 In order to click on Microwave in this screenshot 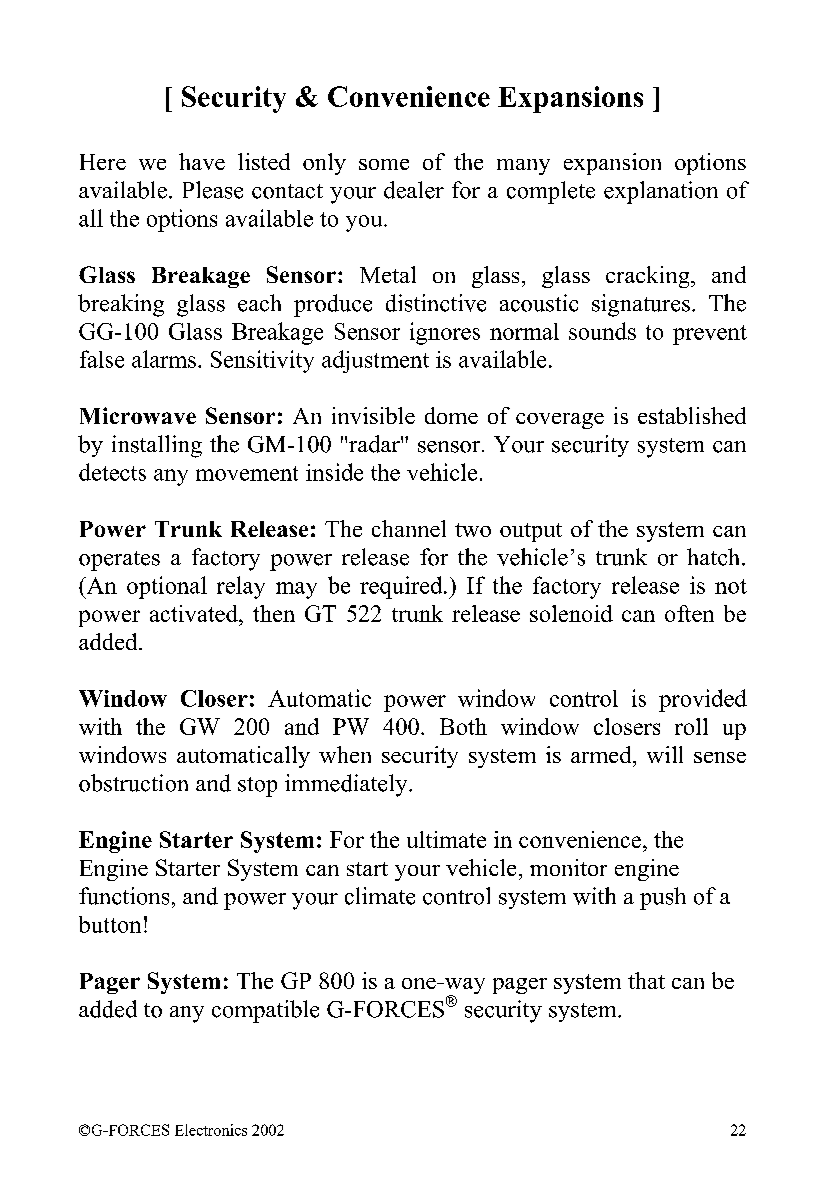, I will do `click(138, 415)`.
